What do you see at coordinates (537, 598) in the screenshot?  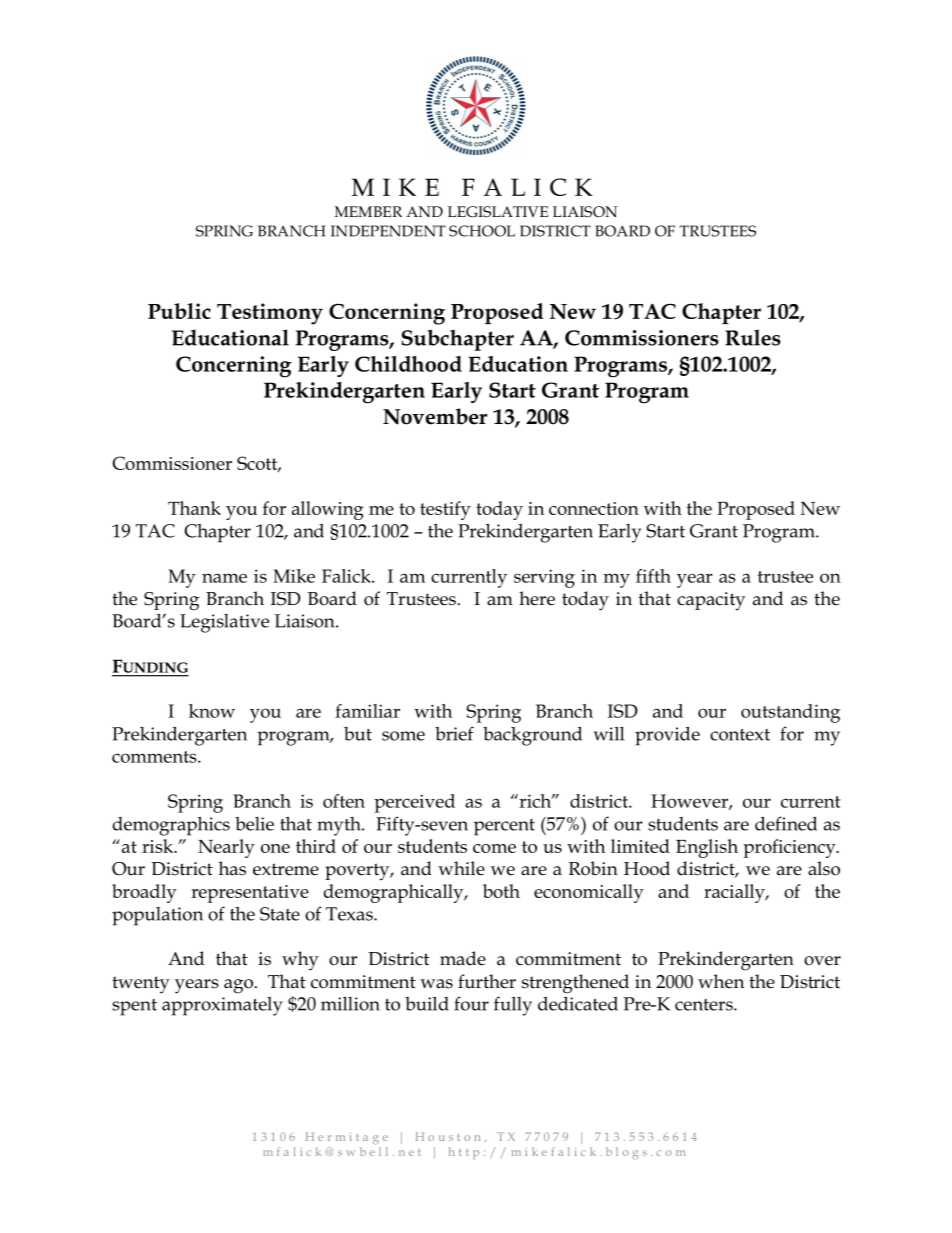 I see `here` at bounding box center [537, 598].
